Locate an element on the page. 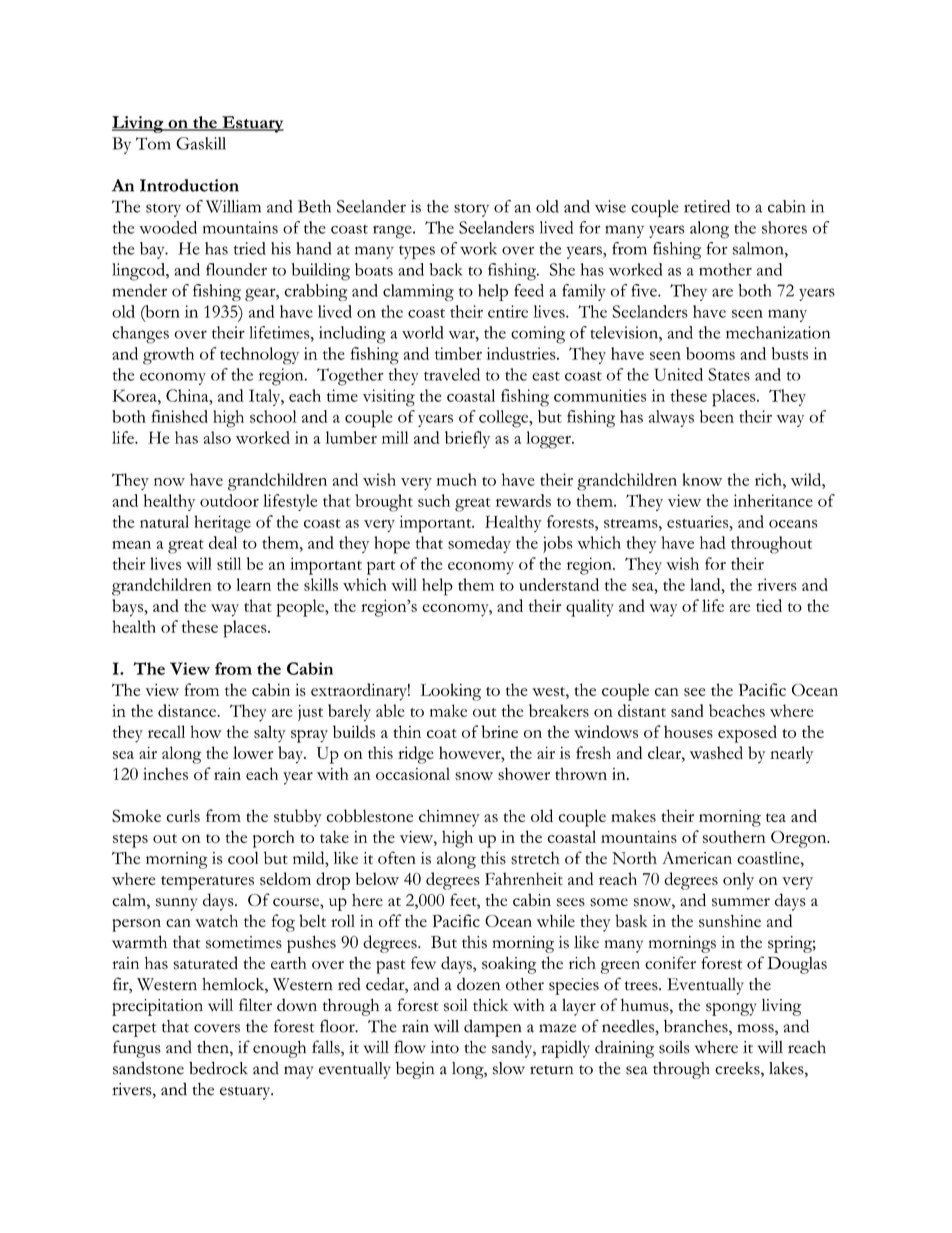 The width and height of the page is (952, 1233). bedrock is located at coordinates (218, 1068).
